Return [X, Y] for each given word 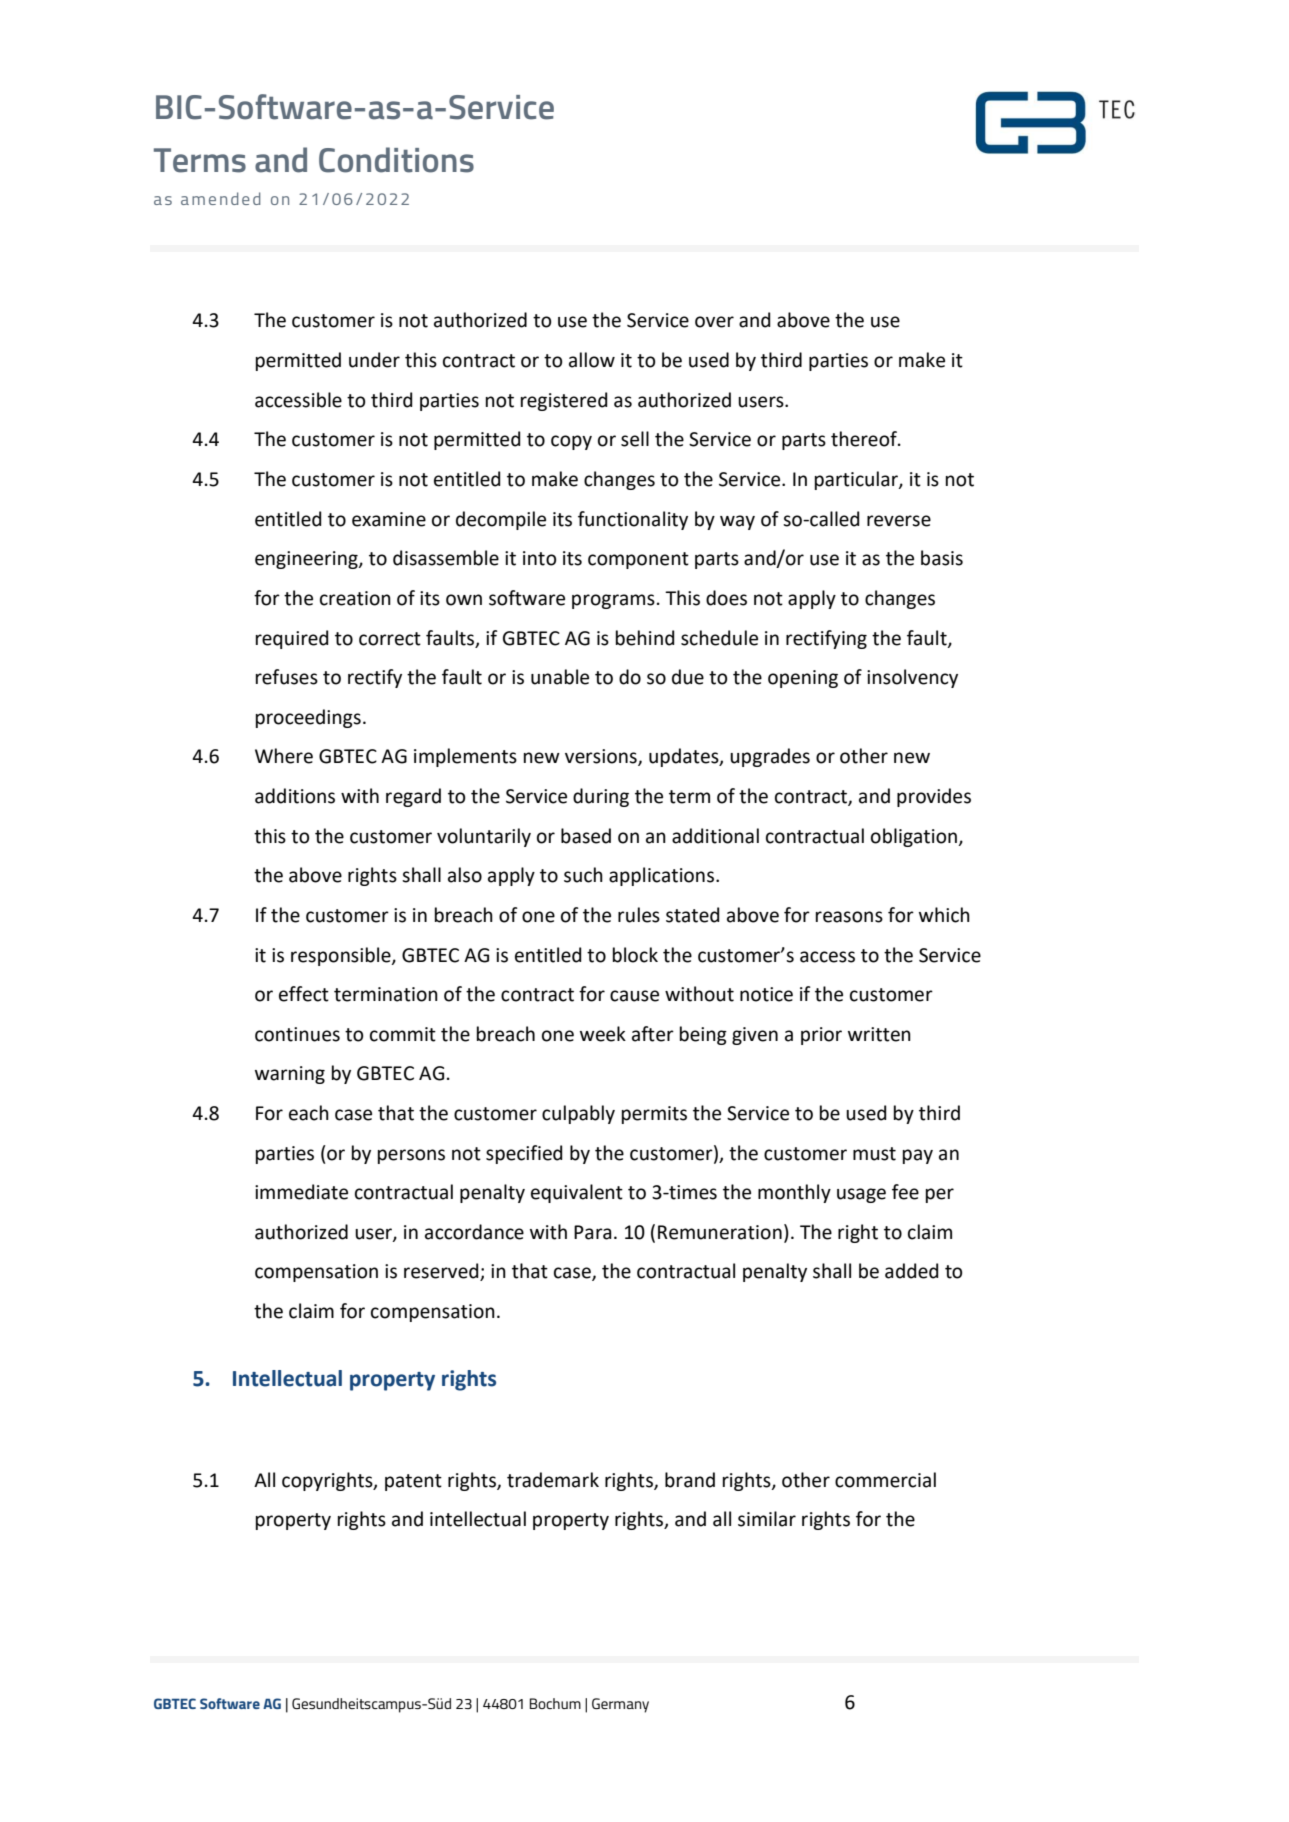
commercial [885, 1480]
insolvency [912, 678]
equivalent [577, 1193]
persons [411, 1156]
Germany [620, 1705]
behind [645, 638]
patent [413, 1482]
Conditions [396, 160]
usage [861, 1195]
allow [592, 360]
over [714, 322]
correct [390, 639]
